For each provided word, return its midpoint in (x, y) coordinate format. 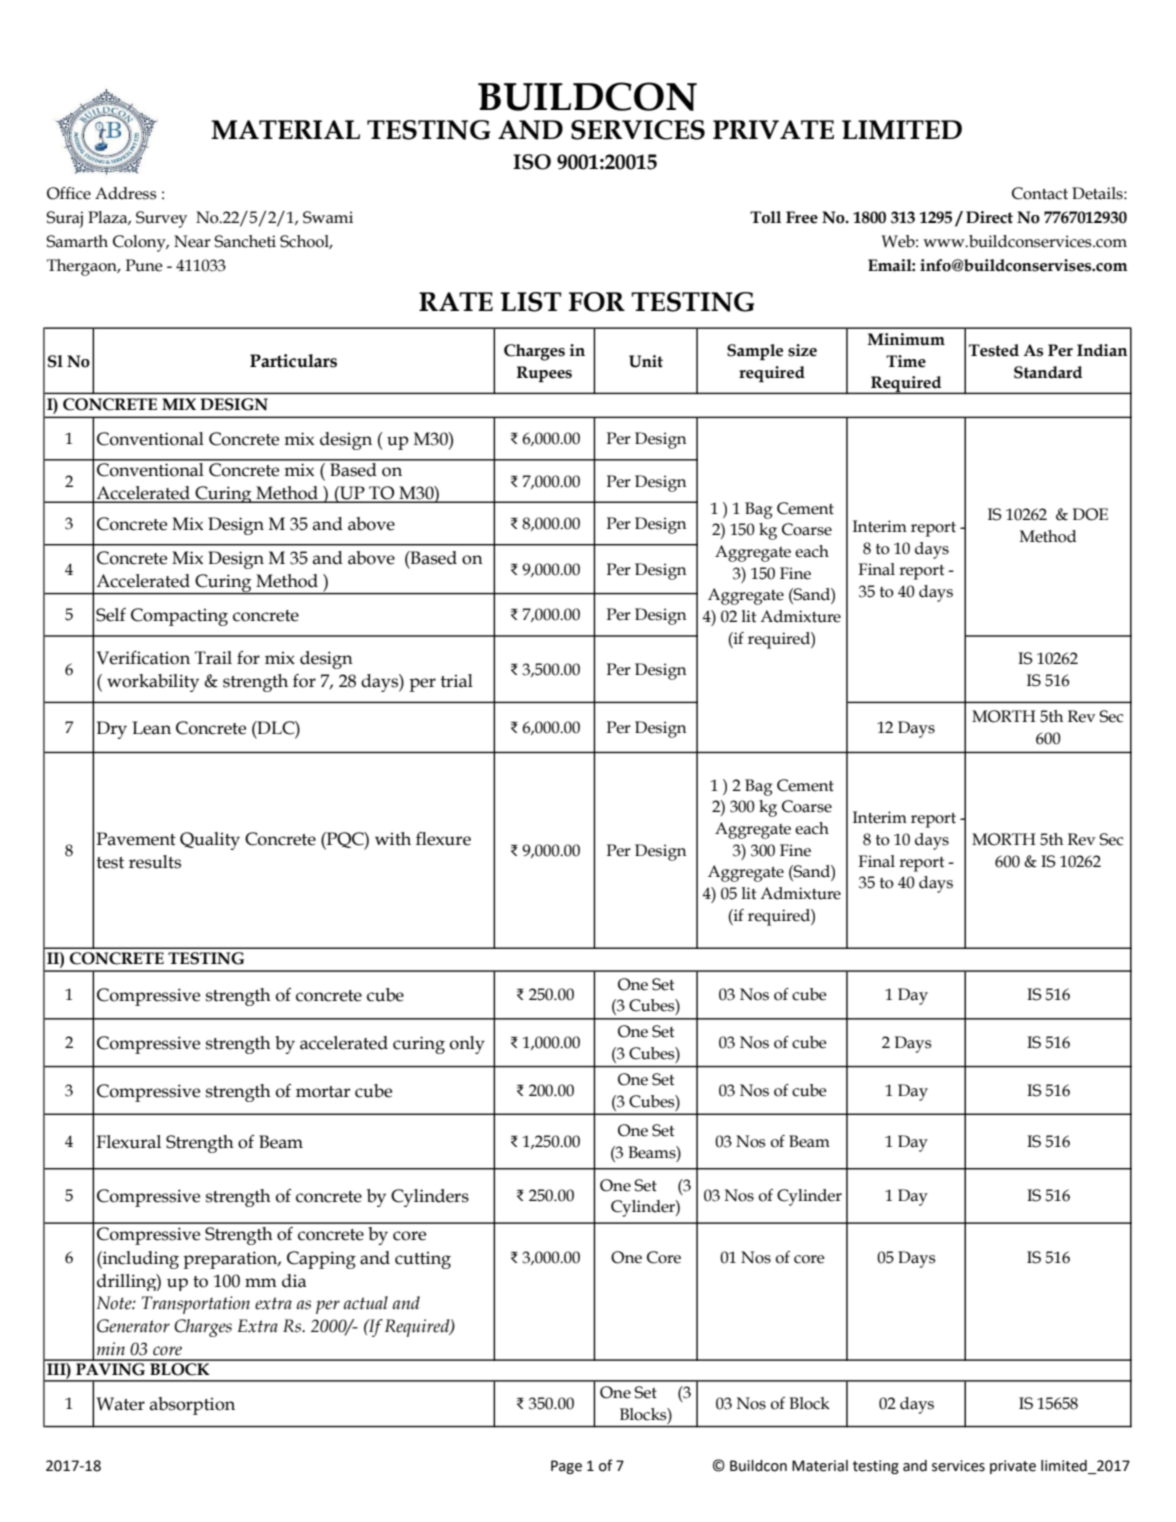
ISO (532, 162)
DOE (1090, 514)
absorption (192, 1406)
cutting (423, 1260)
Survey (161, 219)
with (393, 839)
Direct (989, 217)
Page (566, 1467)
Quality (210, 841)
